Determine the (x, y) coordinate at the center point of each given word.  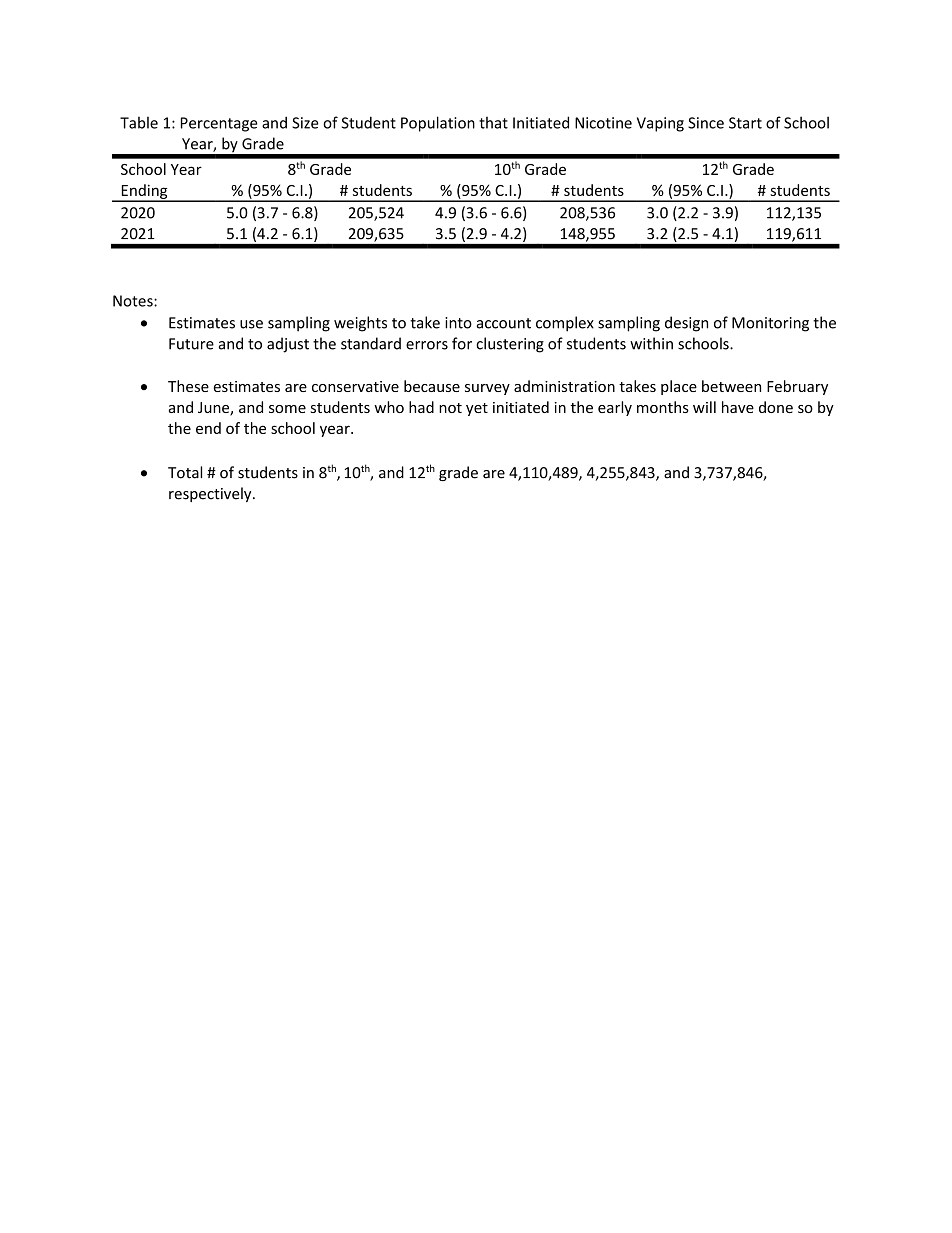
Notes (134, 301)
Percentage (219, 124)
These (188, 386)
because (432, 386)
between (731, 386)
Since (706, 123)
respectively (211, 494)
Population (438, 124)
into (458, 323)
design (686, 324)
